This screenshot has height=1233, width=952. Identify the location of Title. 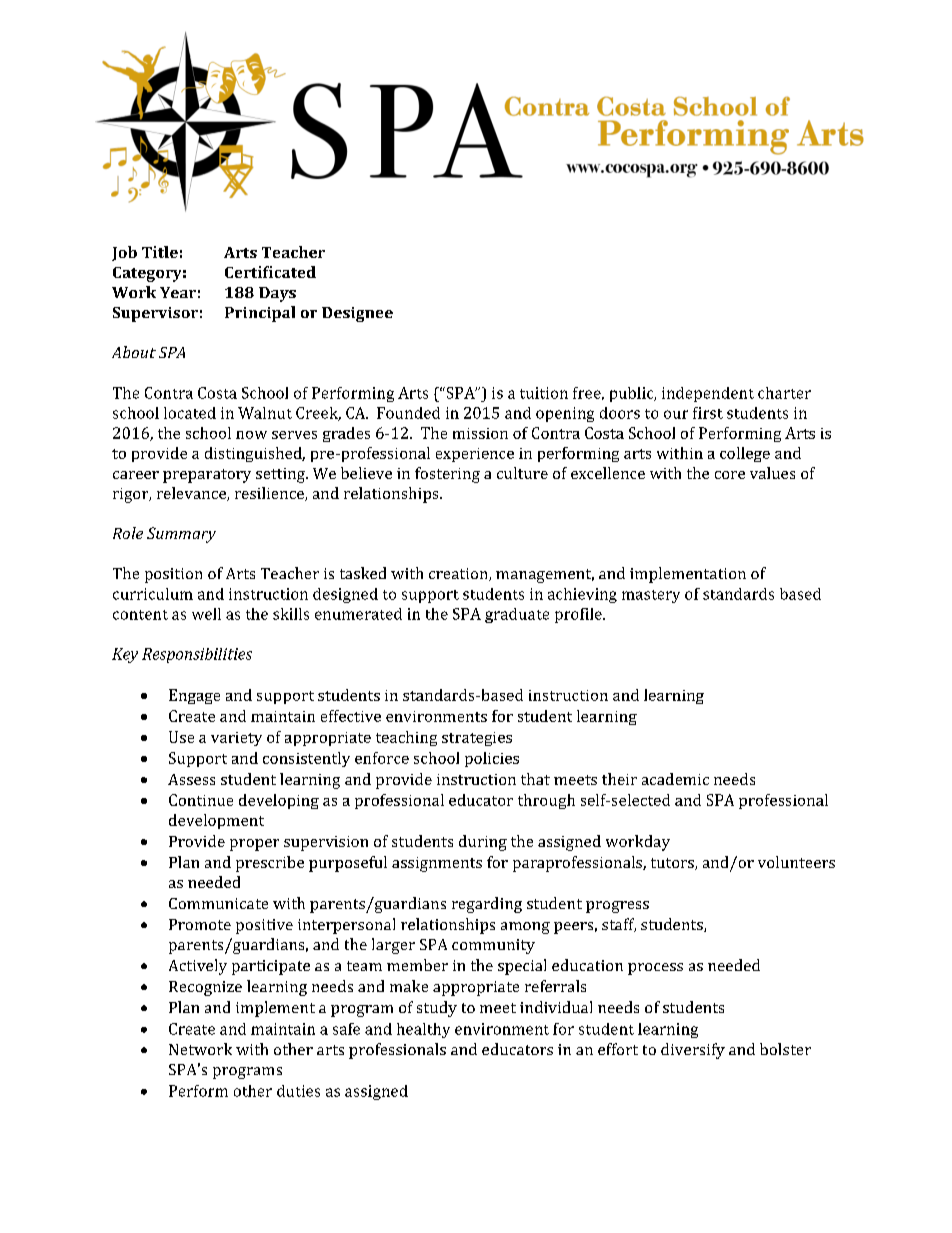
(160, 252).
